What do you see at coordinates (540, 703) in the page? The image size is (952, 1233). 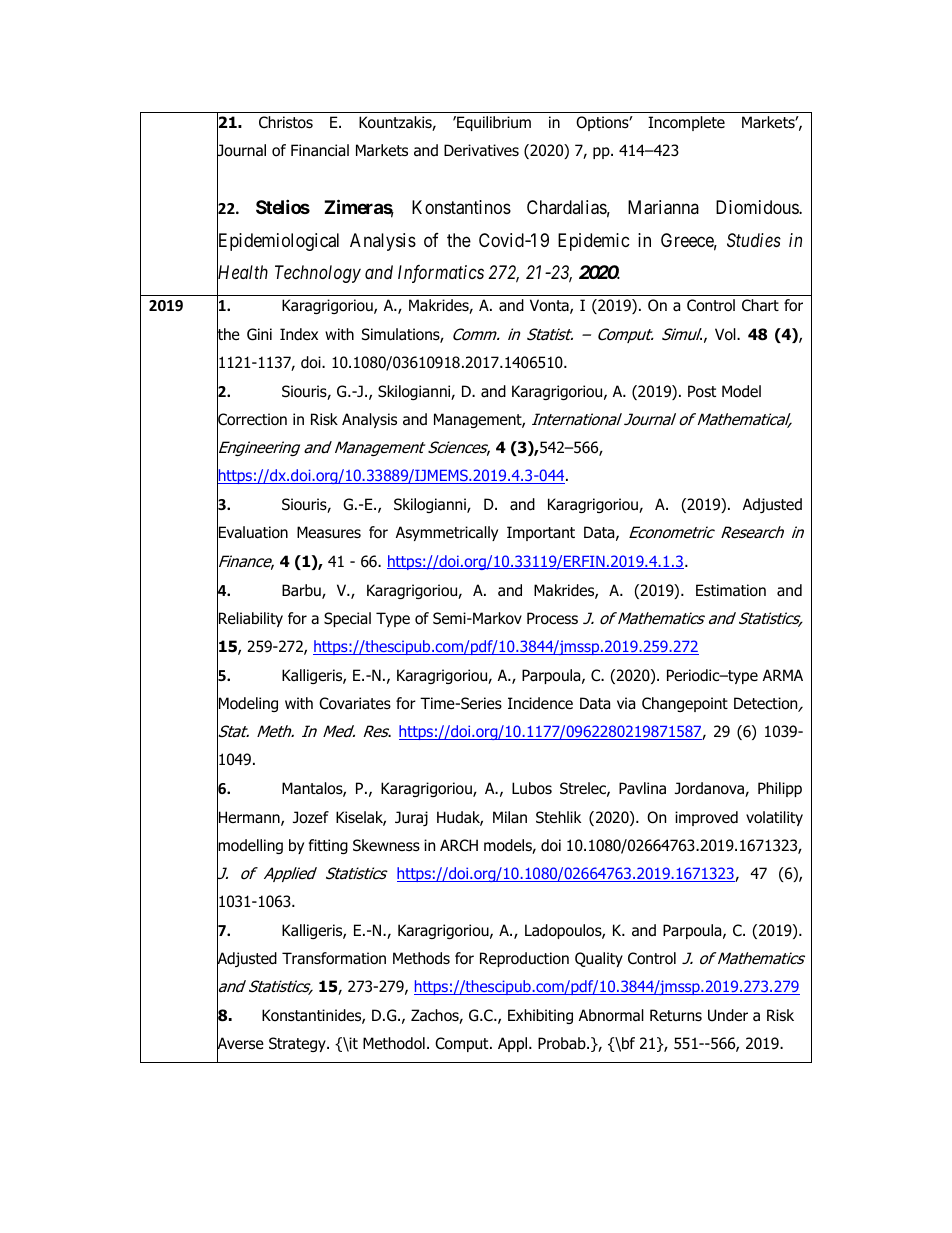 I see `Incidence` at bounding box center [540, 703].
